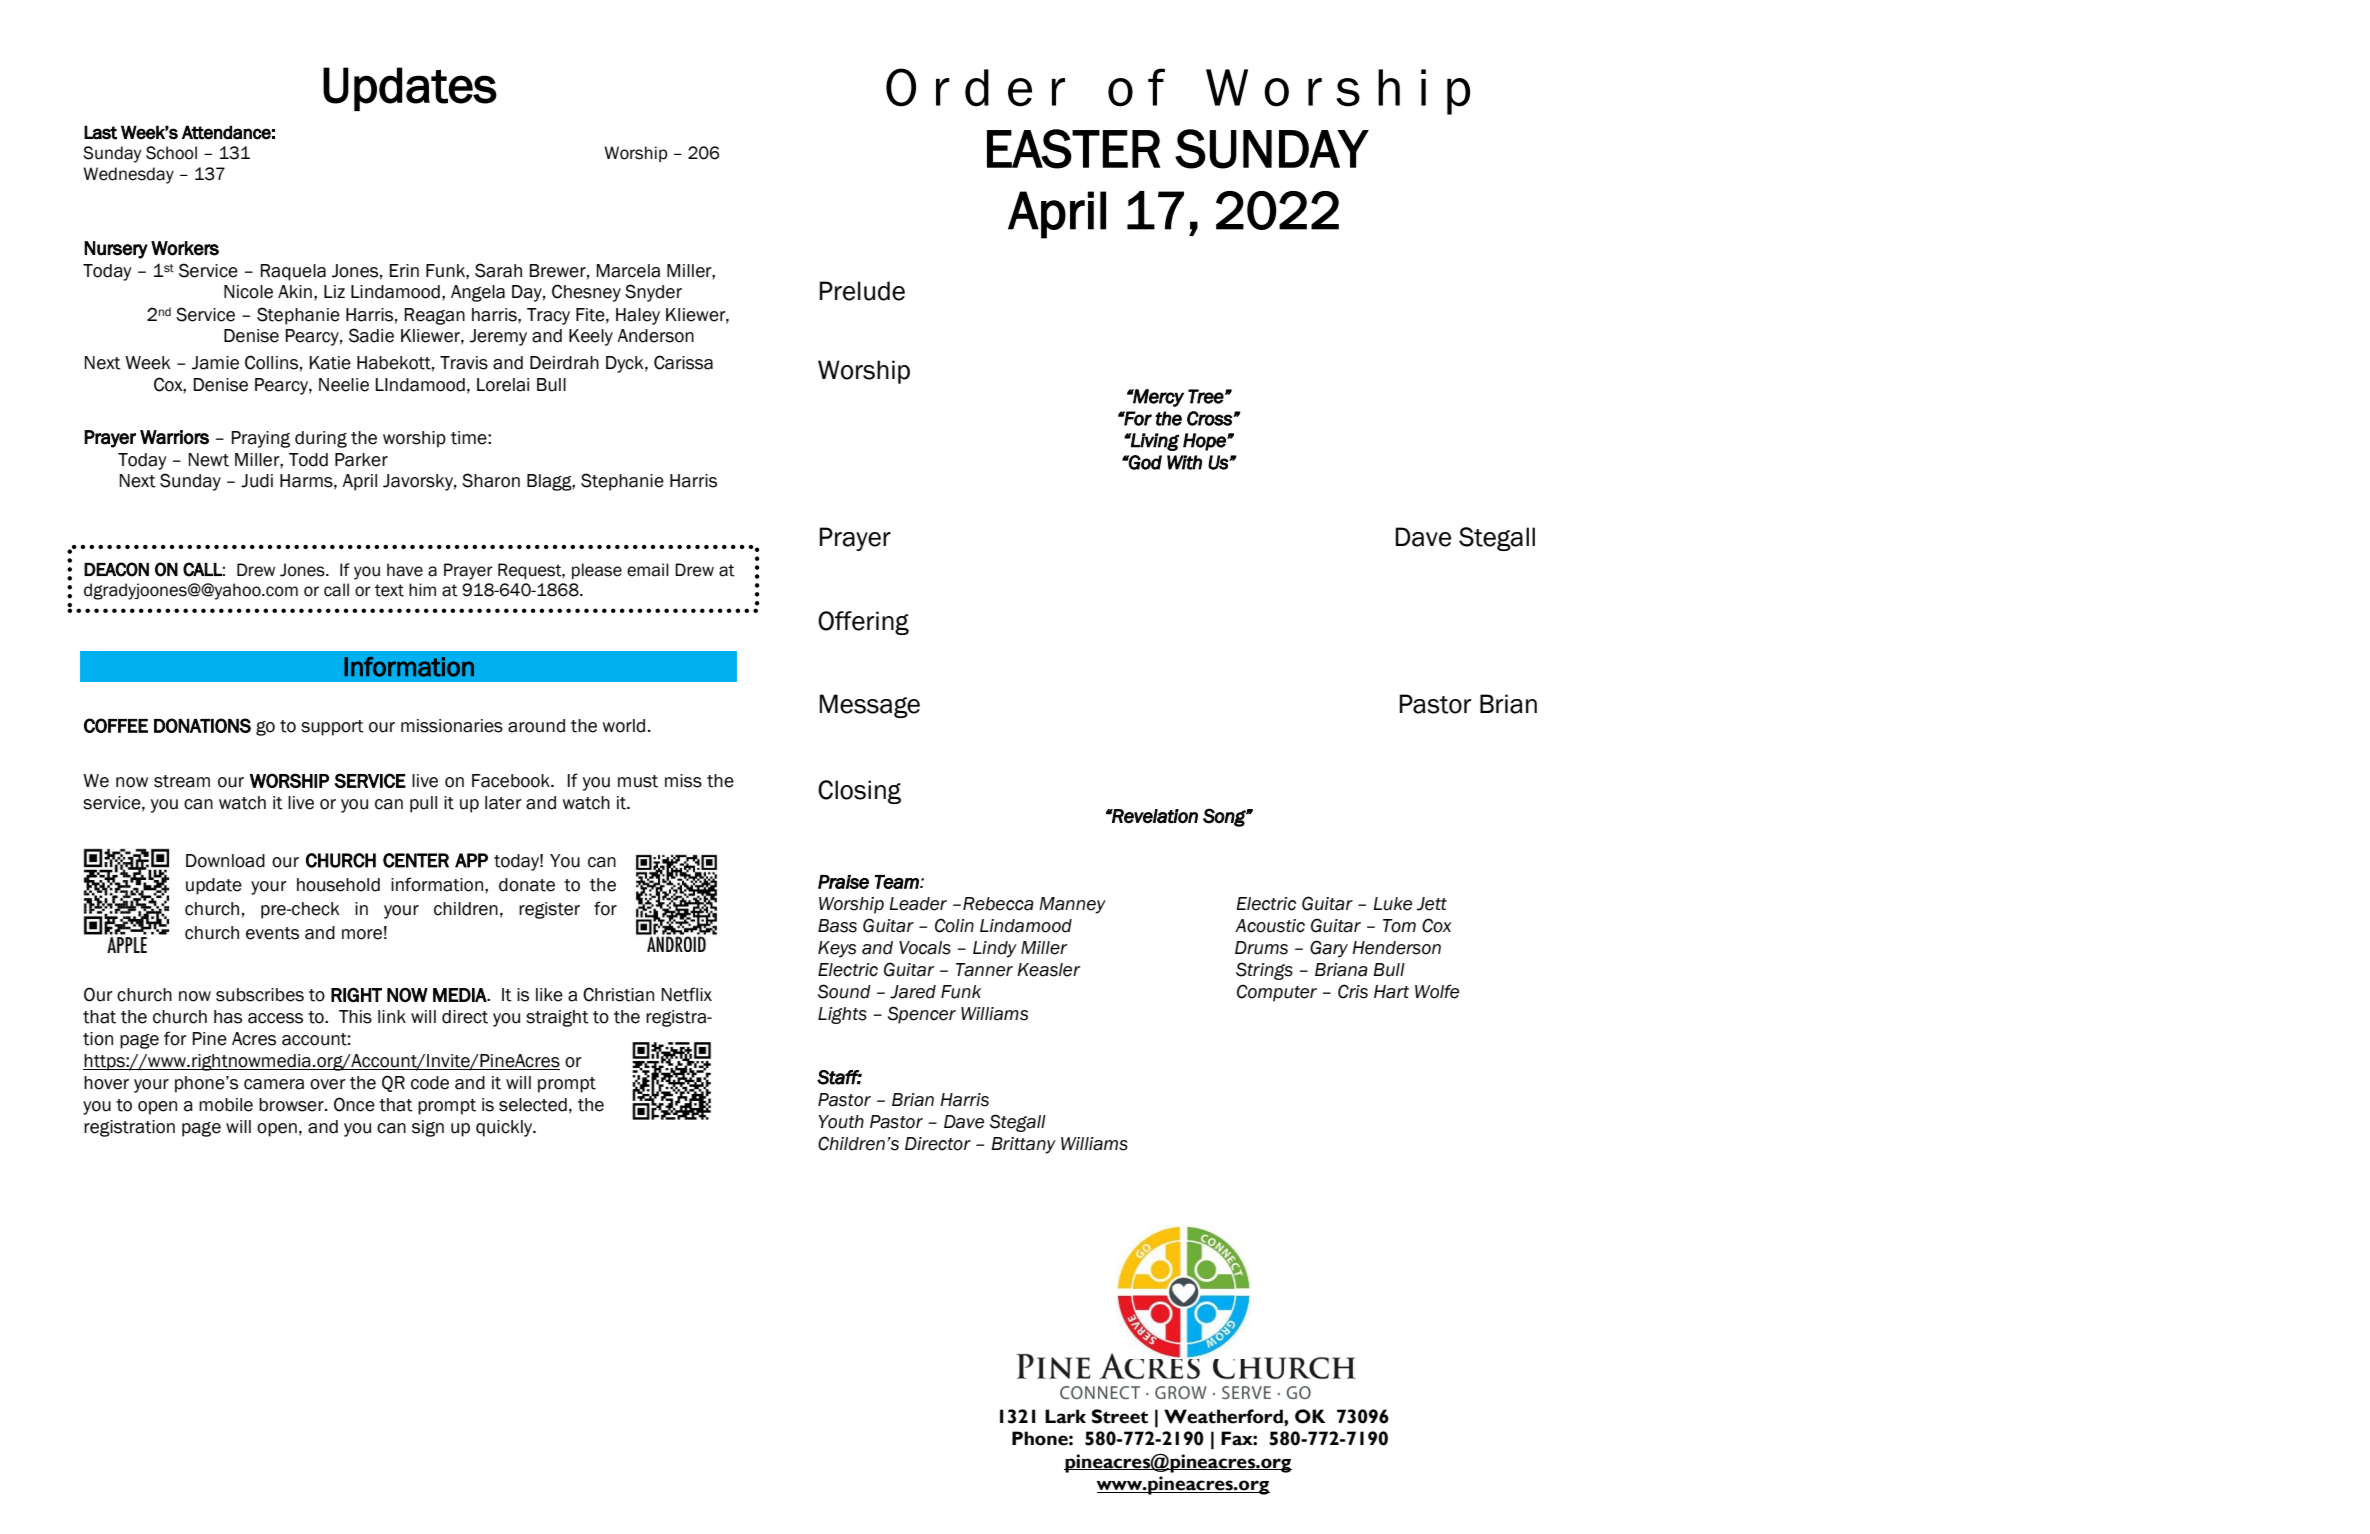 This image has width=2370, height=1534. I want to click on Youth, so click(841, 1122).
